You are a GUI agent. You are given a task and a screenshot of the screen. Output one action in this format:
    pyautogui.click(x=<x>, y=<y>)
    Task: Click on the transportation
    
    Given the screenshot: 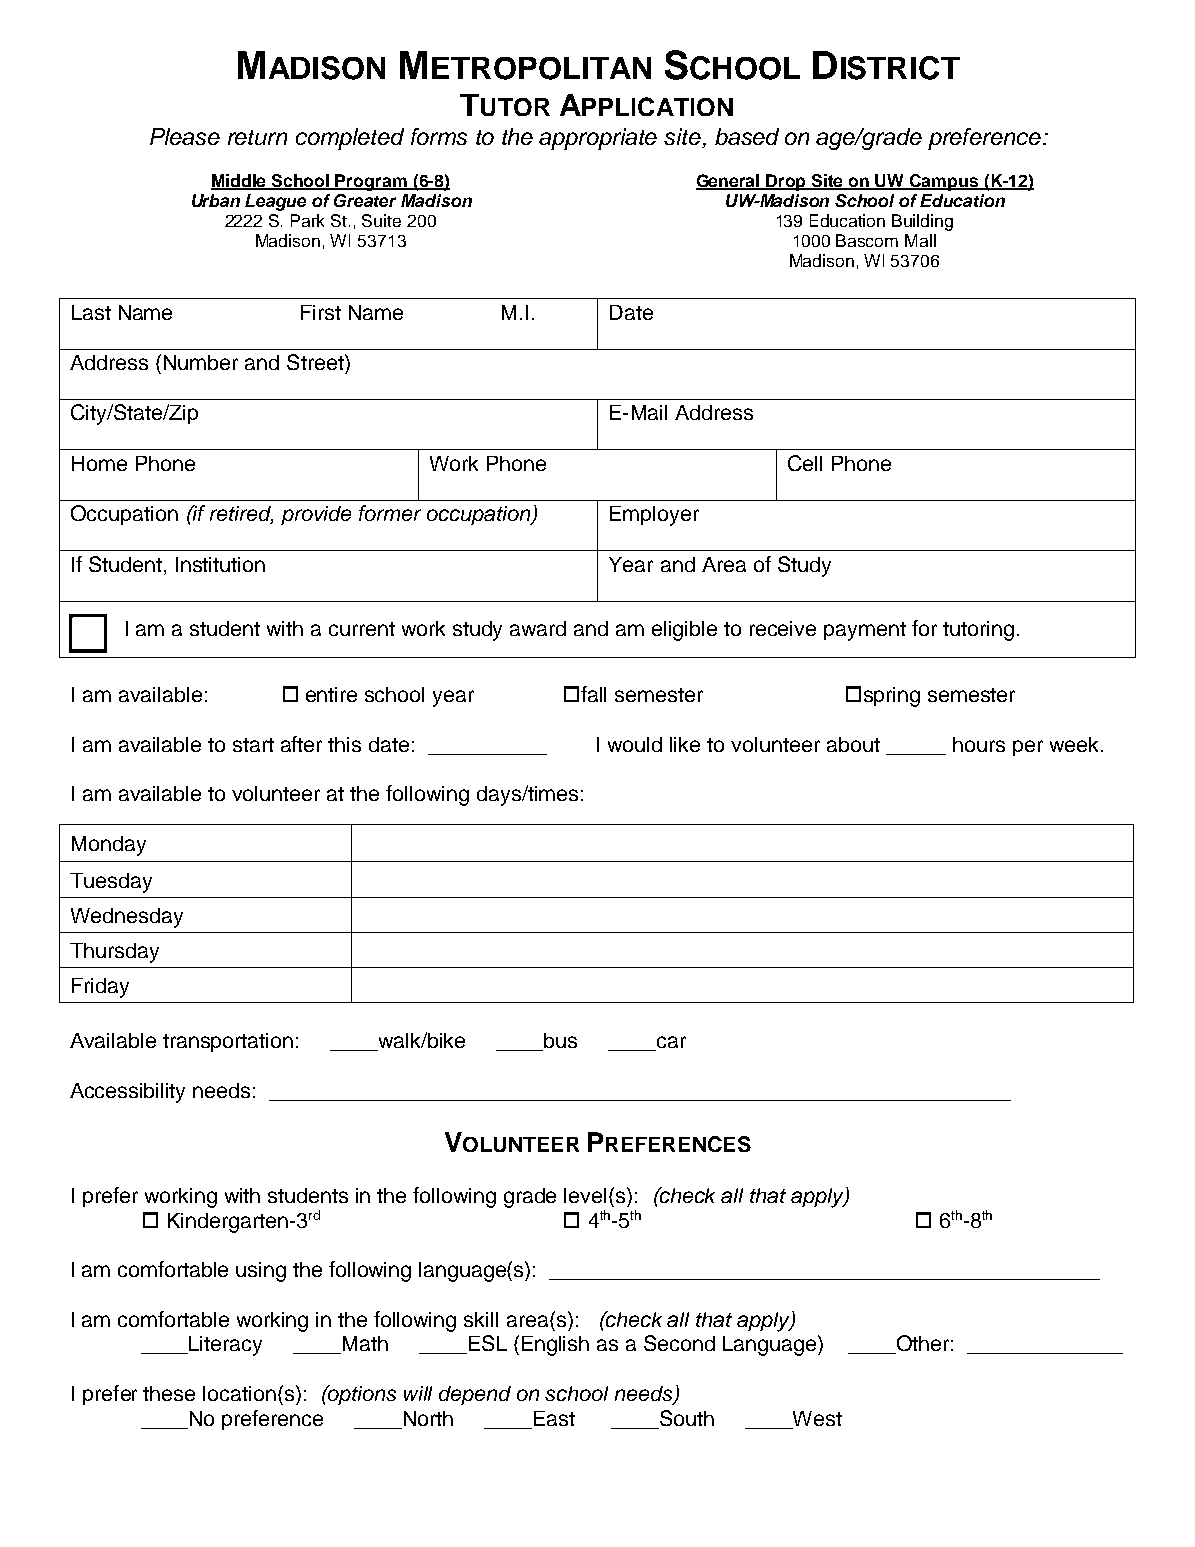 What is the action you would take?
    pyautogui.click(x=228, y=1042)
